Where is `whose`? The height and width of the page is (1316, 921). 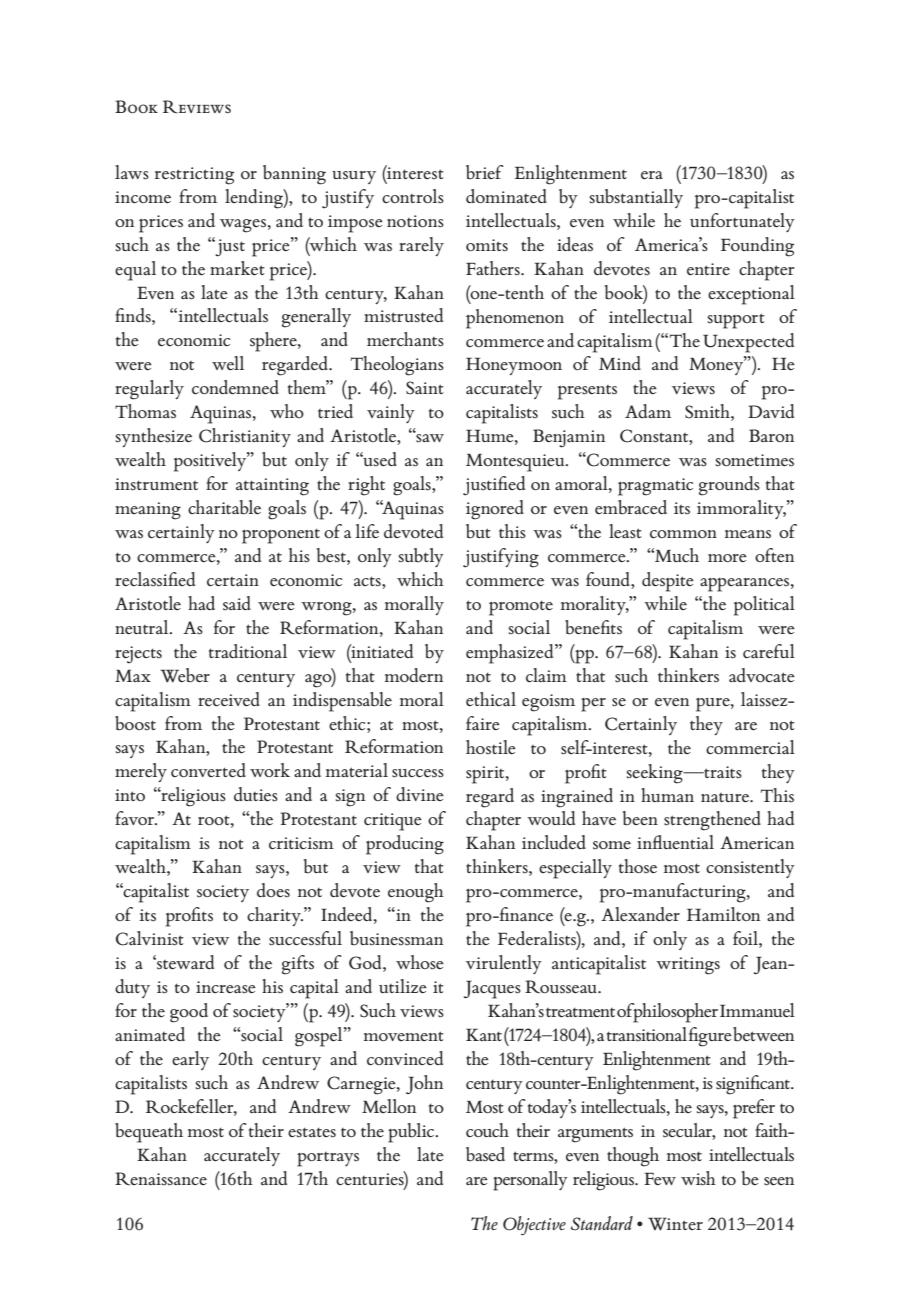 whose is located at coordinates (420, 962).
